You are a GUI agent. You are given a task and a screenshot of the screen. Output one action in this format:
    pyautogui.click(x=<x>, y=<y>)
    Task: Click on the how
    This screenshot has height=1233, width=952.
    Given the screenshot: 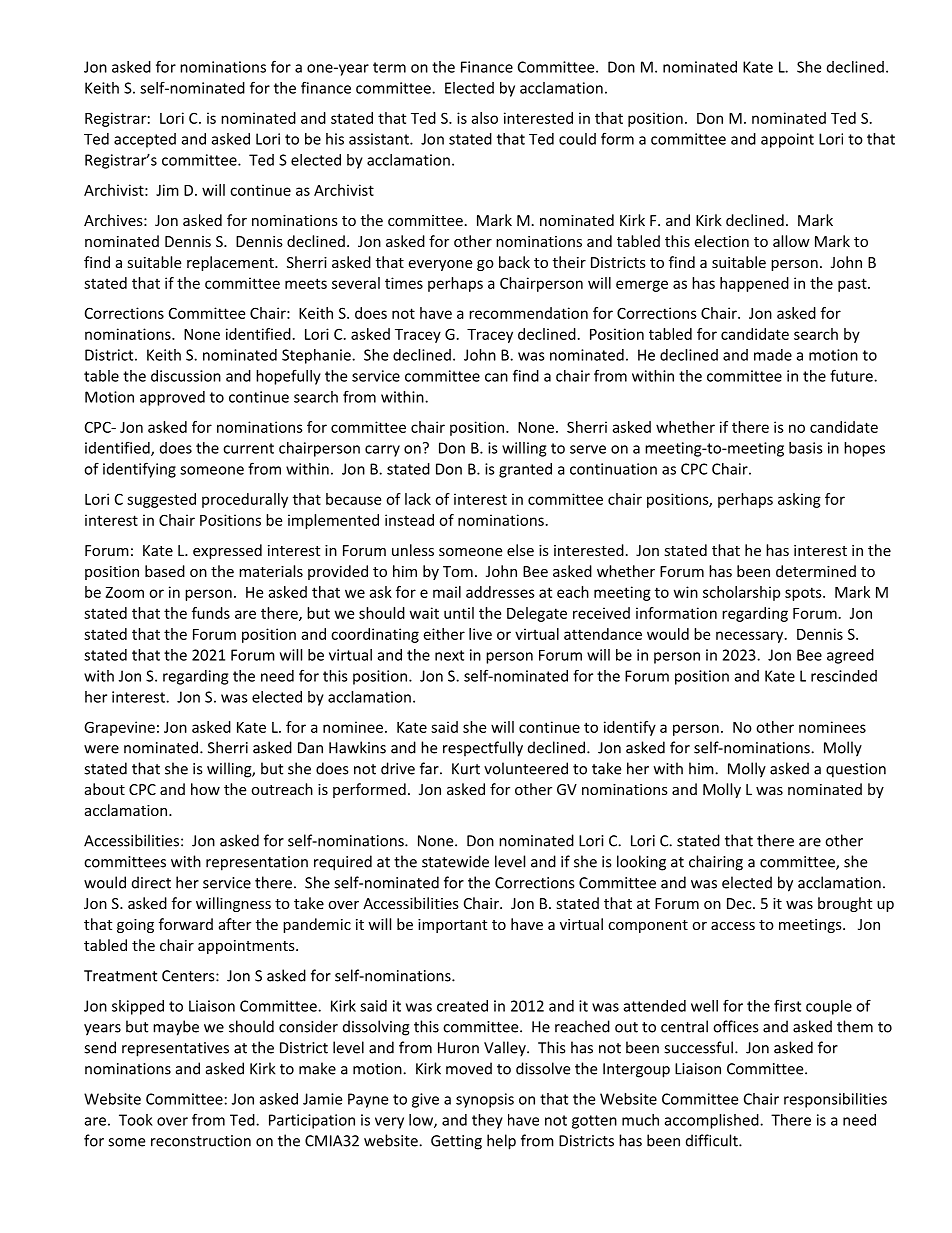 What is the action you would take?
    pyautogui.click(x=205, y=789)
